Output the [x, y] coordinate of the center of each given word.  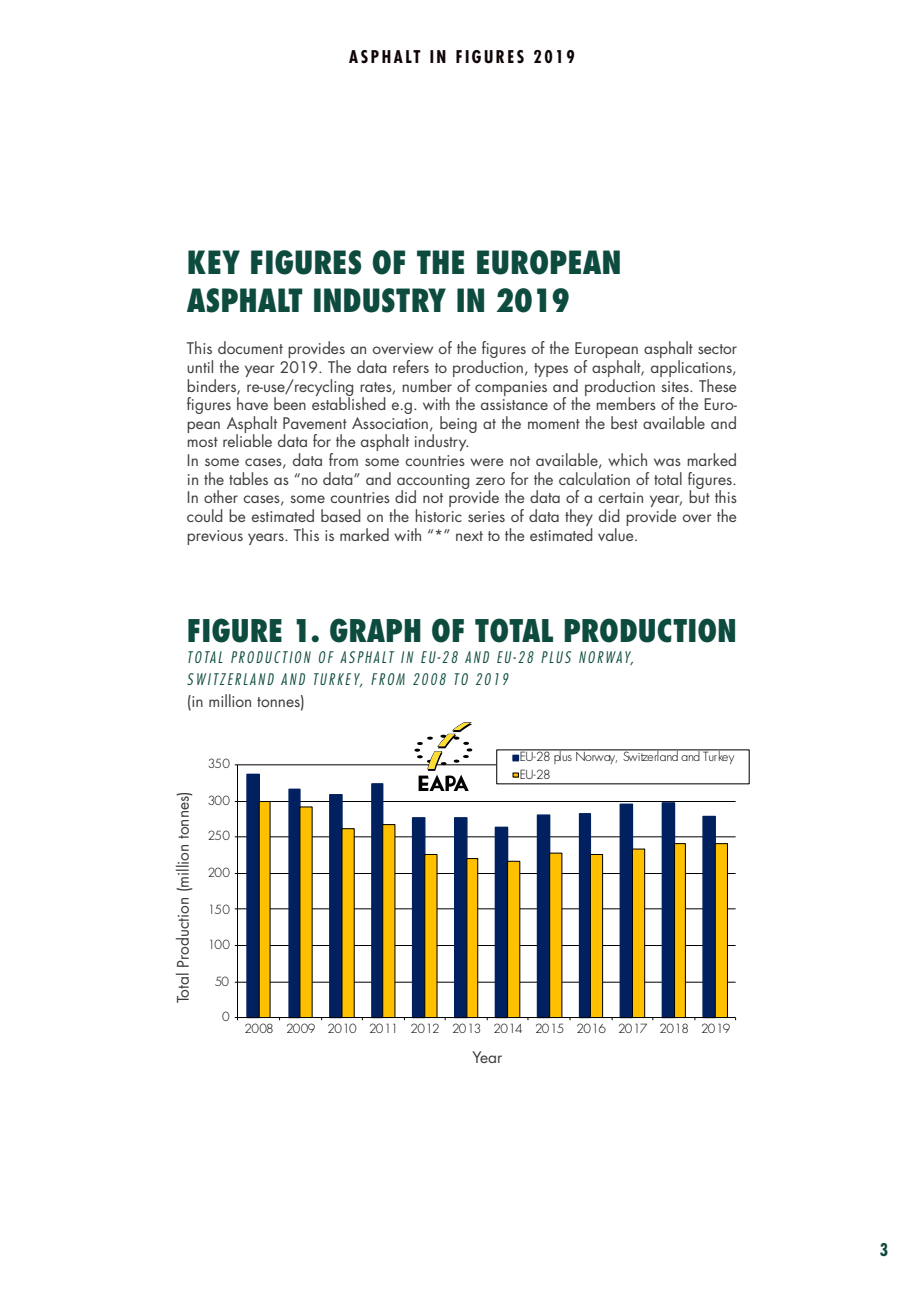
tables [248, 478]
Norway [596, 757]
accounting [433, 482]
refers [411, 366]
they [579, 519]
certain [620, 497]
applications [692, 368]
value [617, 533]
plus [563, 756]
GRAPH [375, 630]
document [250, 347]
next [469, 536]
